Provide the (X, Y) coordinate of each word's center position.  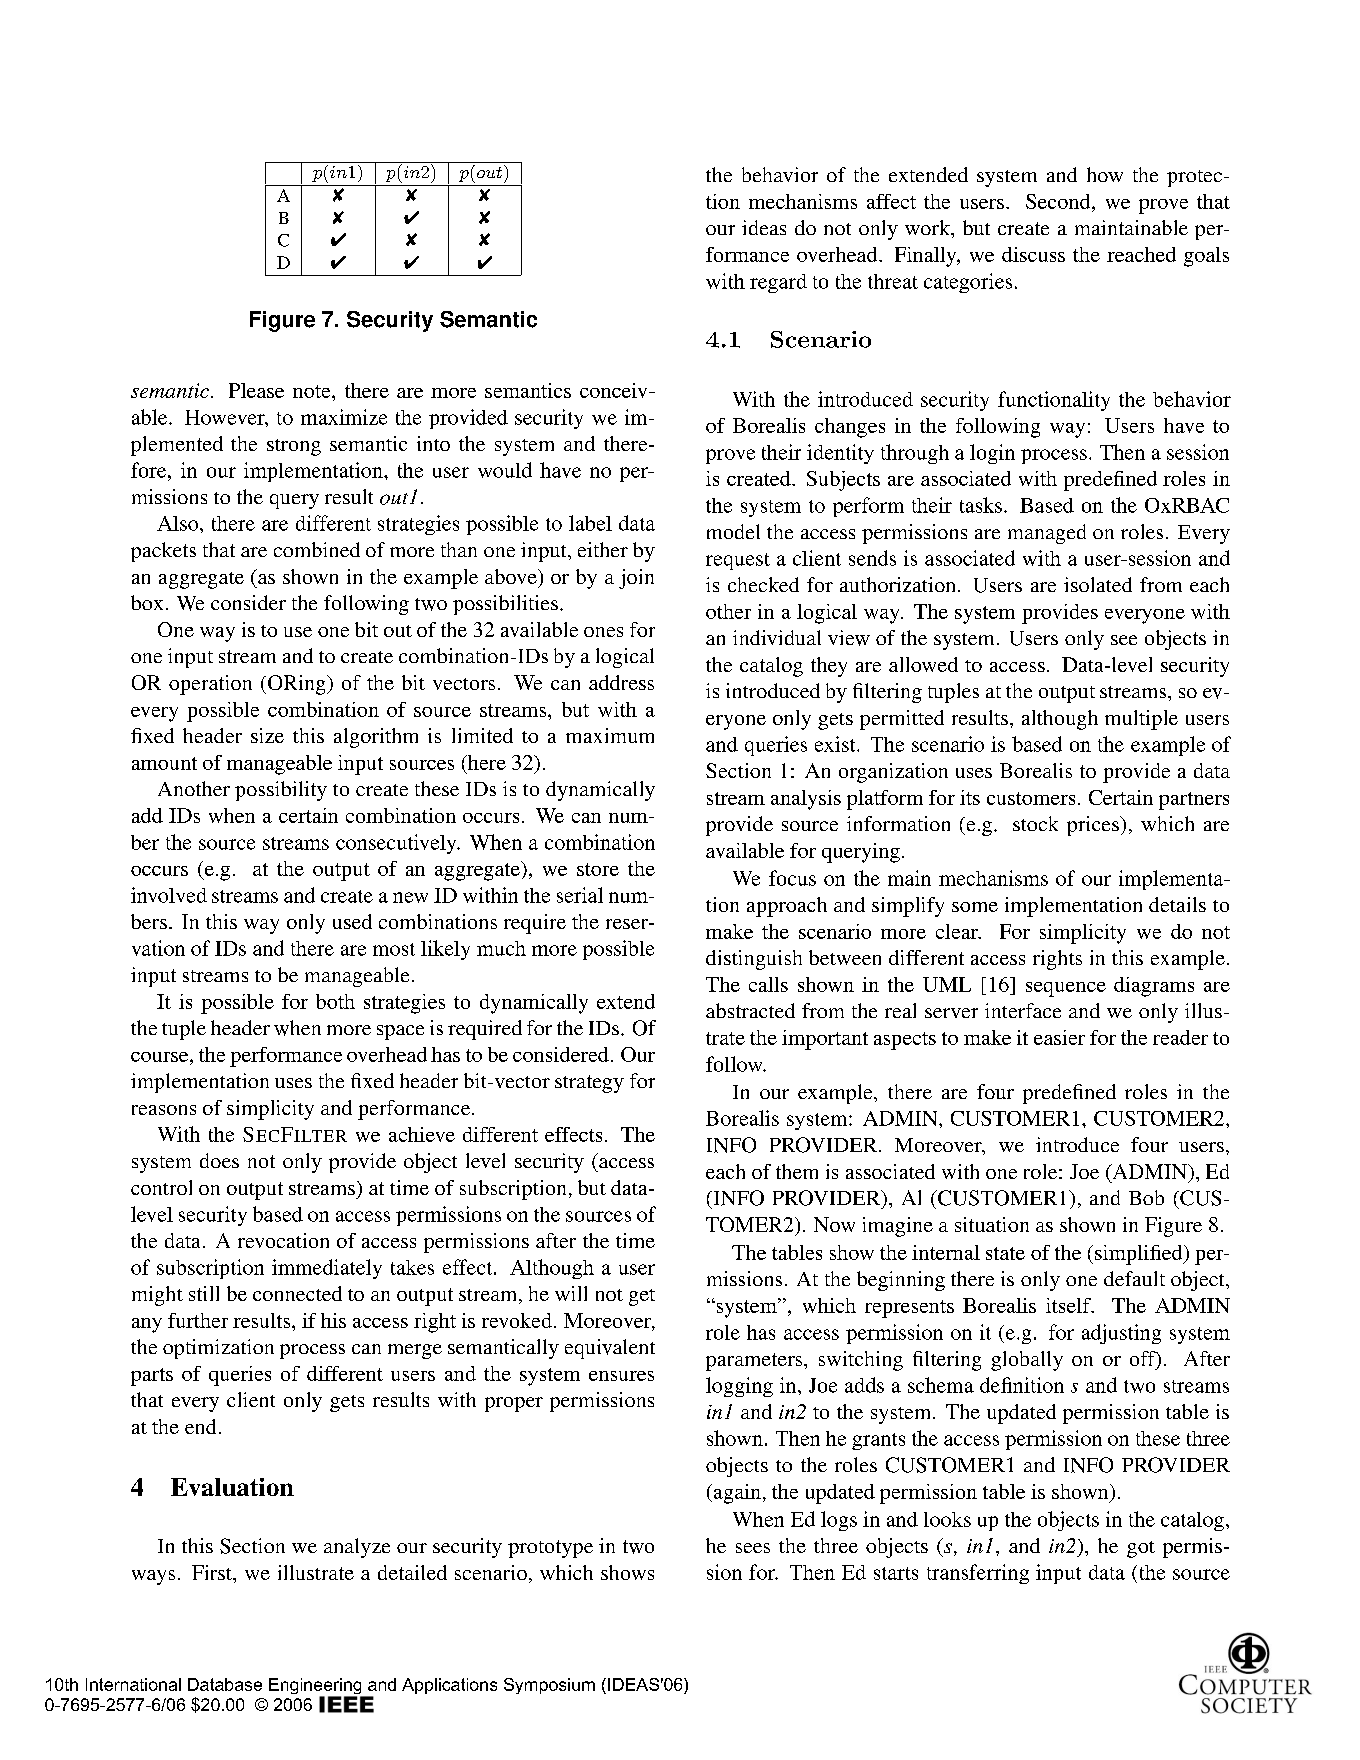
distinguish (754, 960)
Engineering (316, 1687)
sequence (1066, 989)
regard (778, 283)
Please (256, 390)
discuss (1033, 254)
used (352, 921)
